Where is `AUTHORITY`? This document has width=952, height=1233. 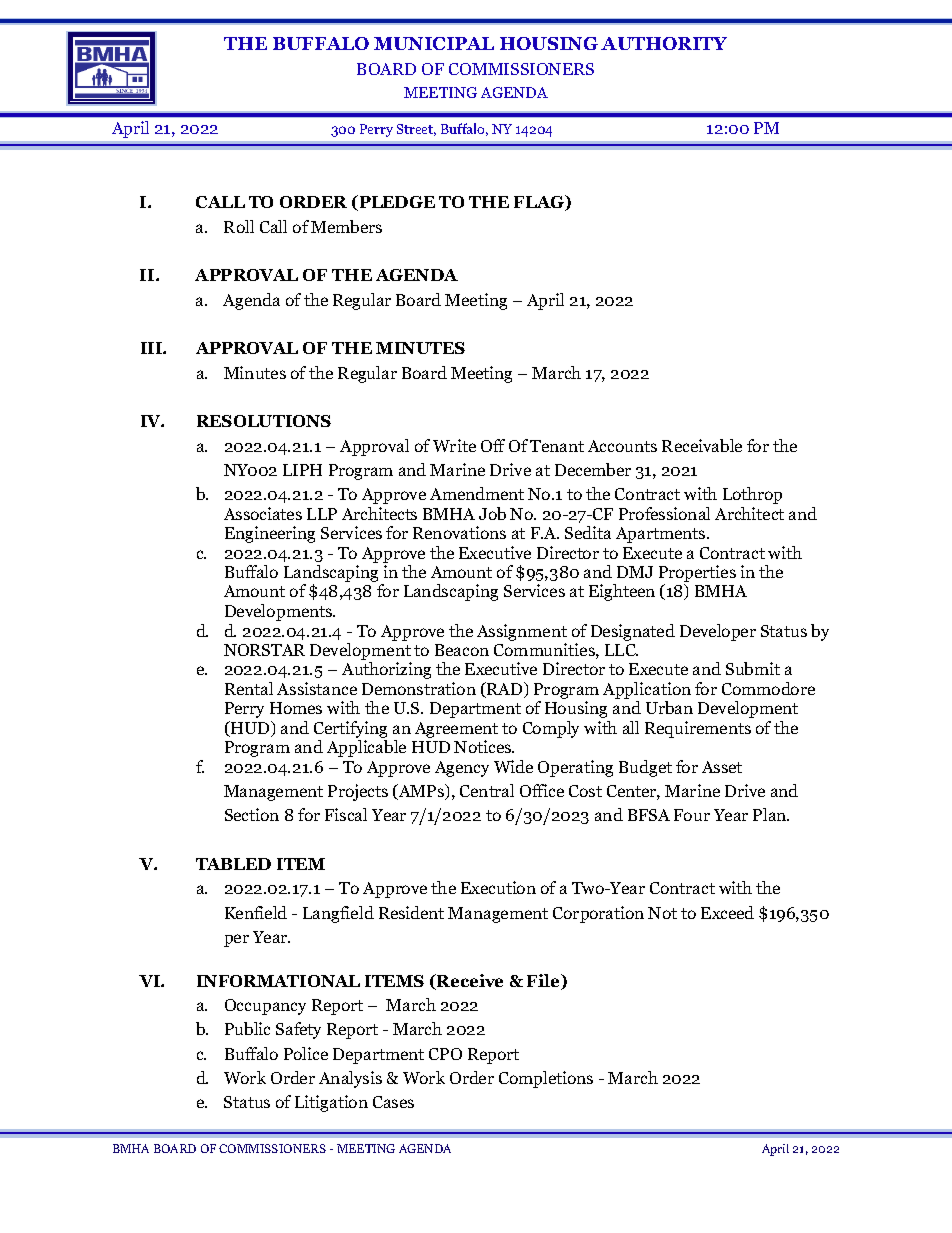 AUTHORITY is located at coordinates (664, 43).
